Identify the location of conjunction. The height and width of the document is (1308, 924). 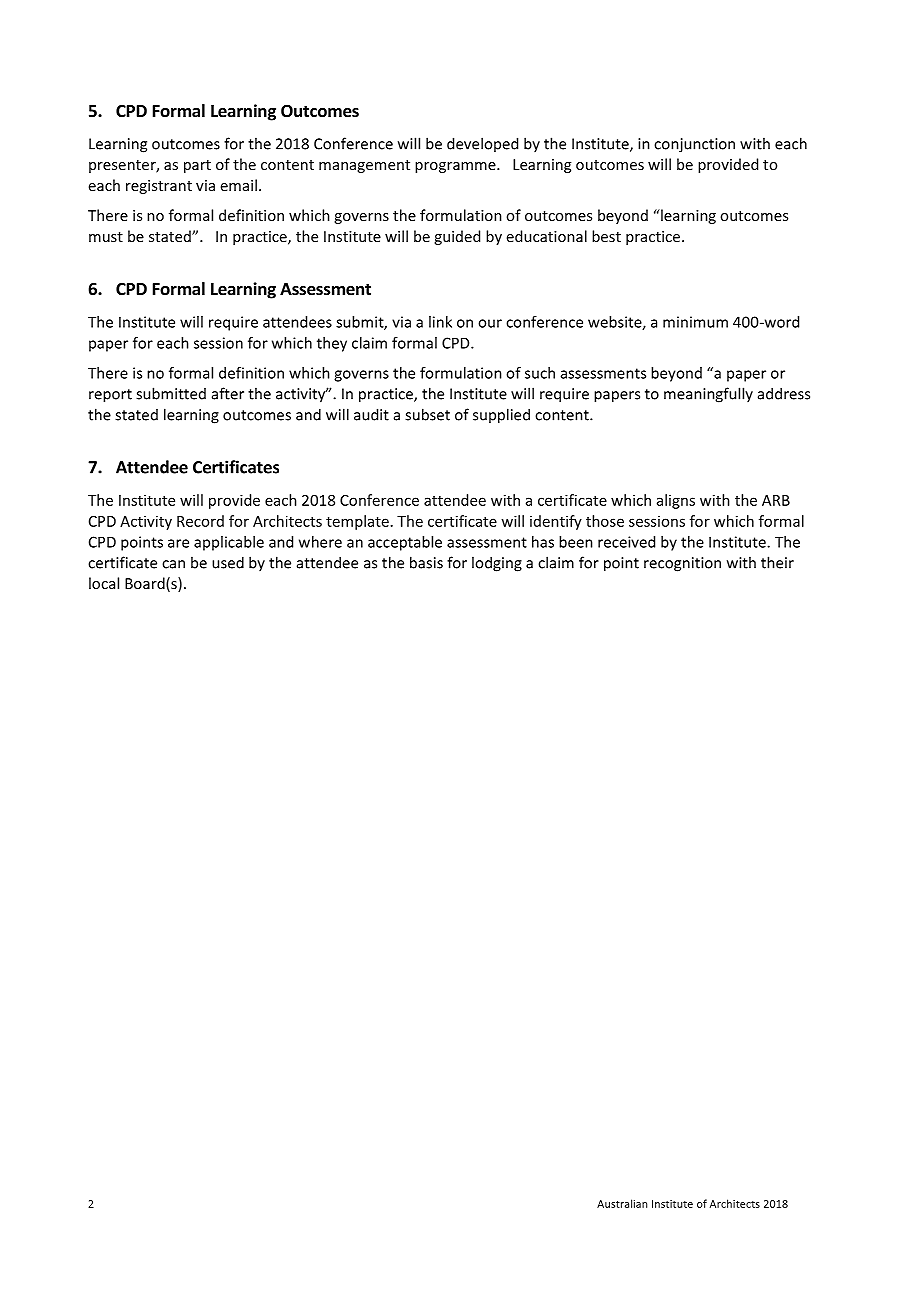
(694, 145).
